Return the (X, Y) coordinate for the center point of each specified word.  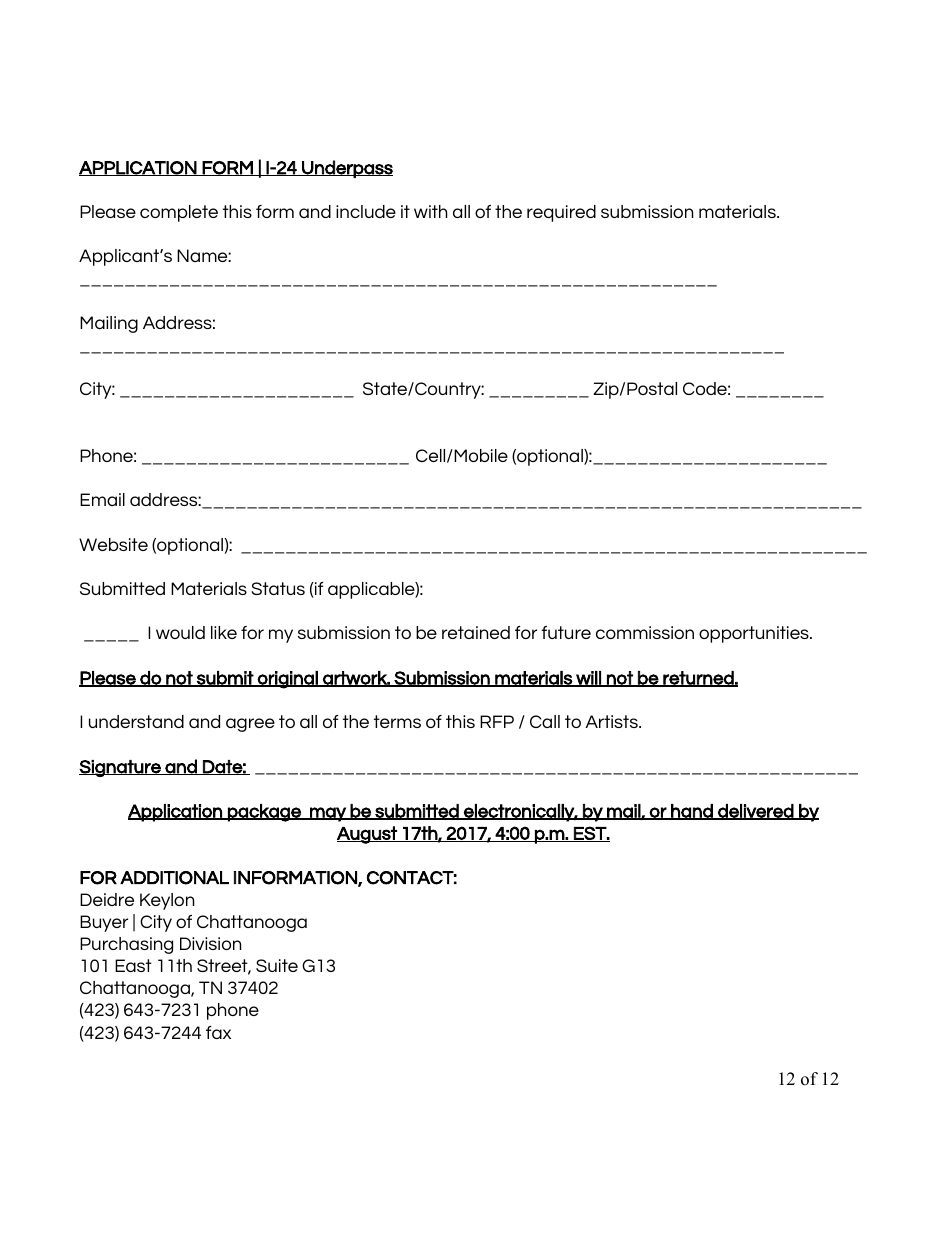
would (180, 632)
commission (645, 632)
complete (179, 213)
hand (692, 812)
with (430, 211)
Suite (277, 965)
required (561, 213)
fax (218, 1032)
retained (476, 632)
